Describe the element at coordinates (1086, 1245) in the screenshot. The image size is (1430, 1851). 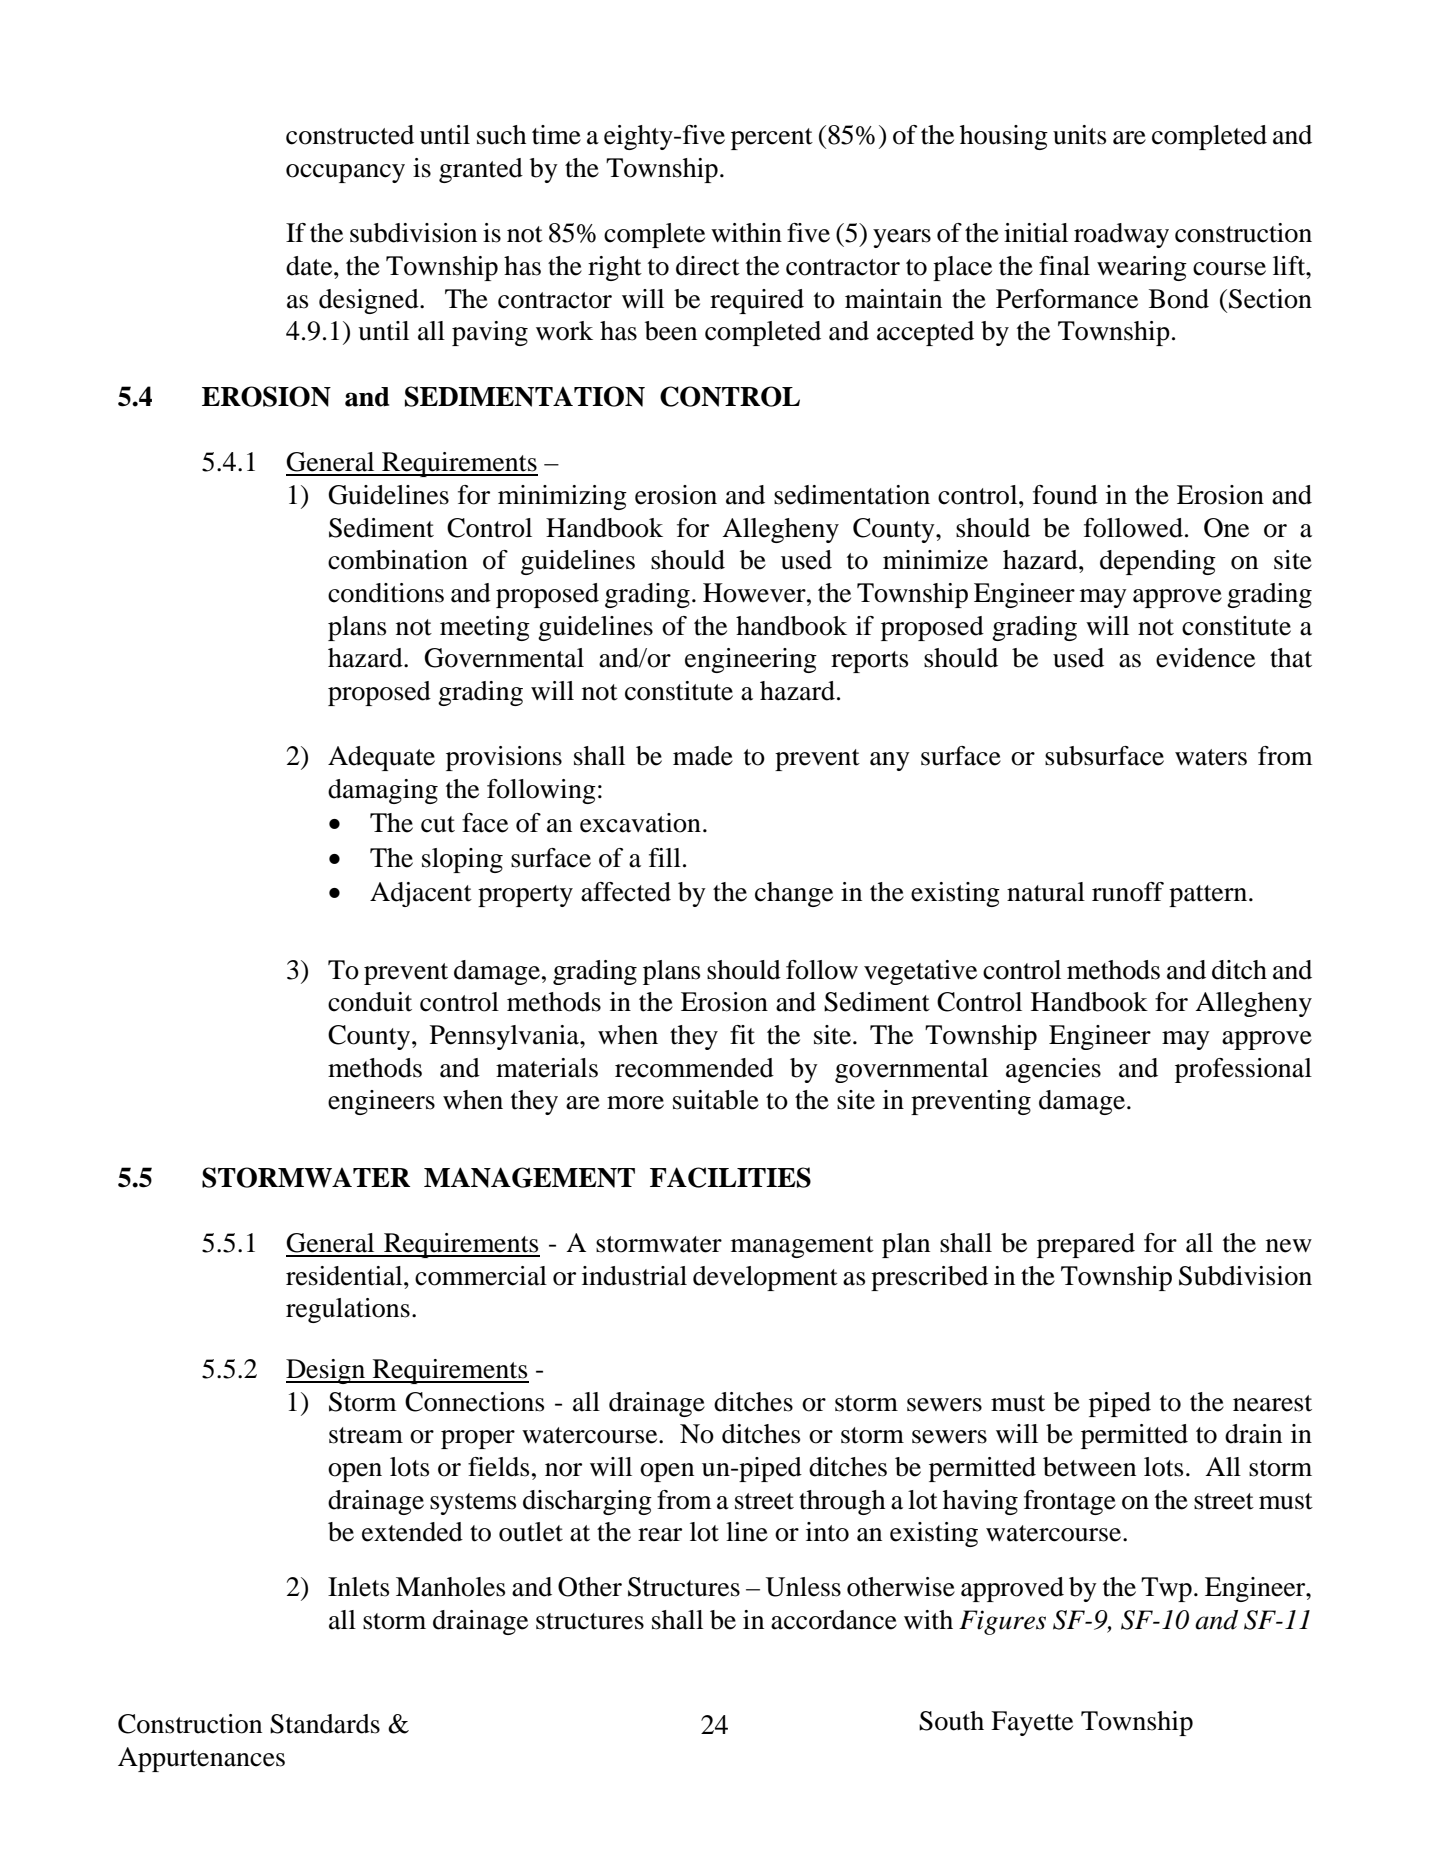
I see `prepared` at that location.
